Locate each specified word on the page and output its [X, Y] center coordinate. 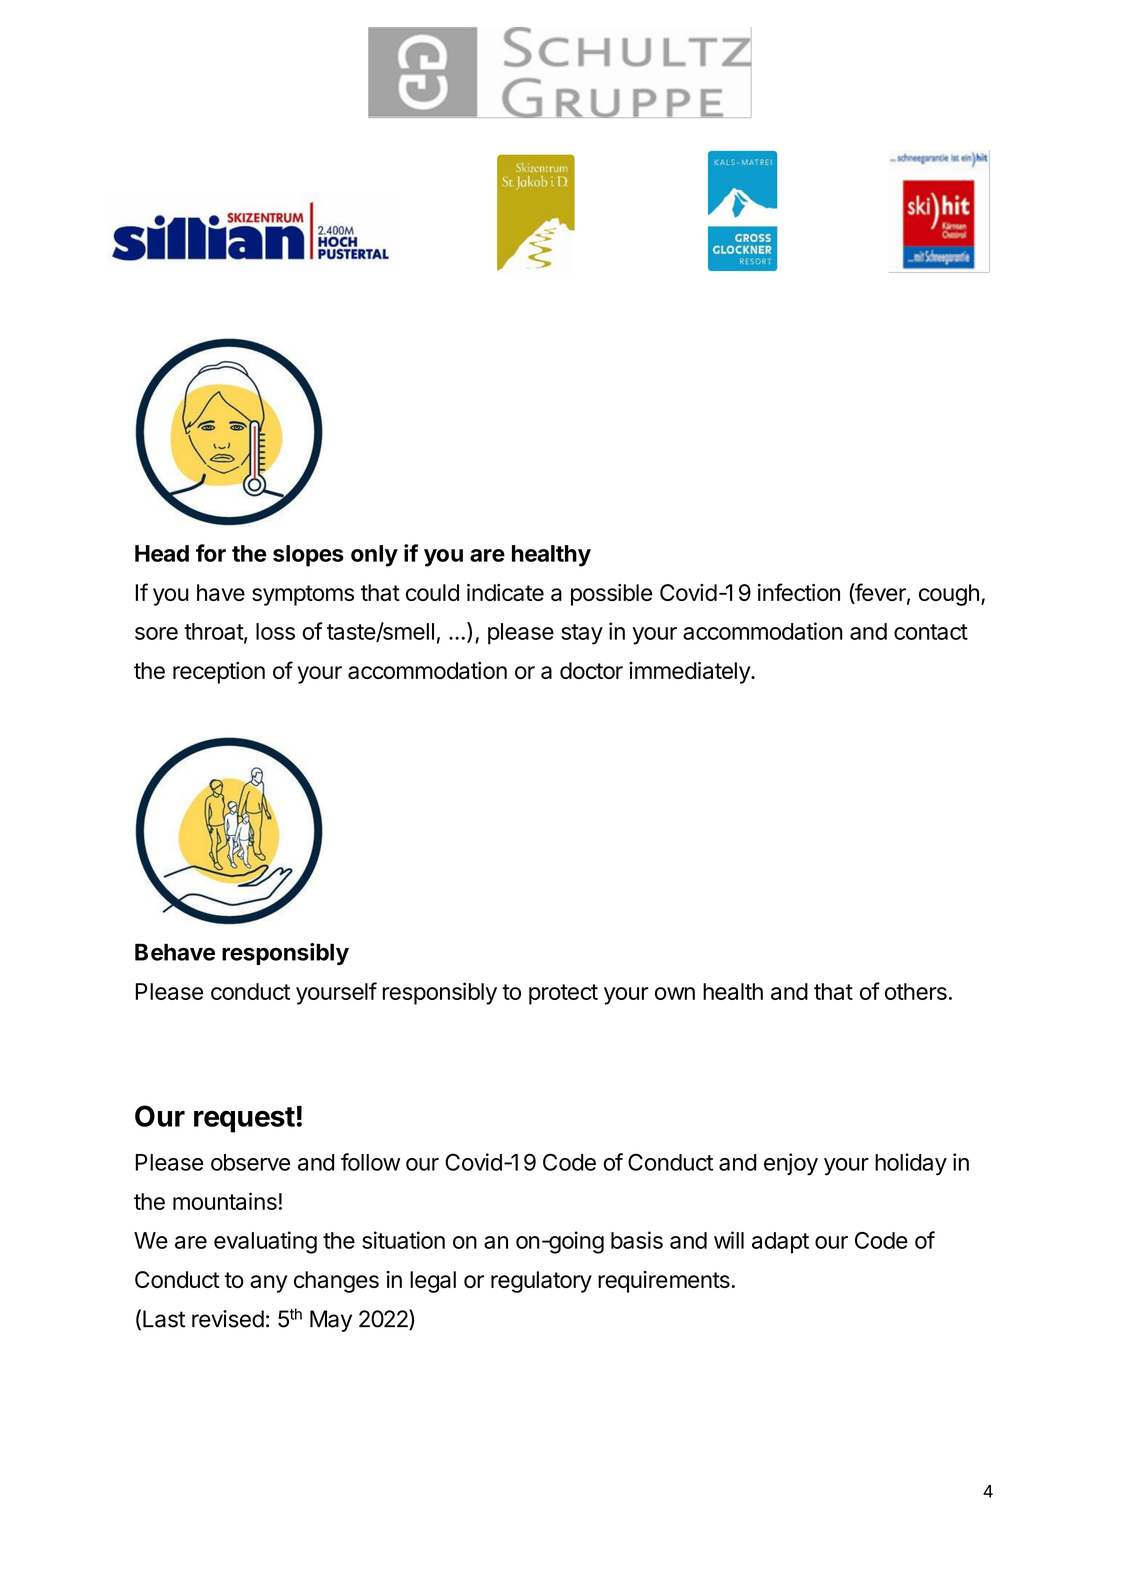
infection [799, 592]
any [268, 1284]
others [916, 991]
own [675, 993]
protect [563, 994]
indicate [505, 592]
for [211, 553]
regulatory [541, 1282]
